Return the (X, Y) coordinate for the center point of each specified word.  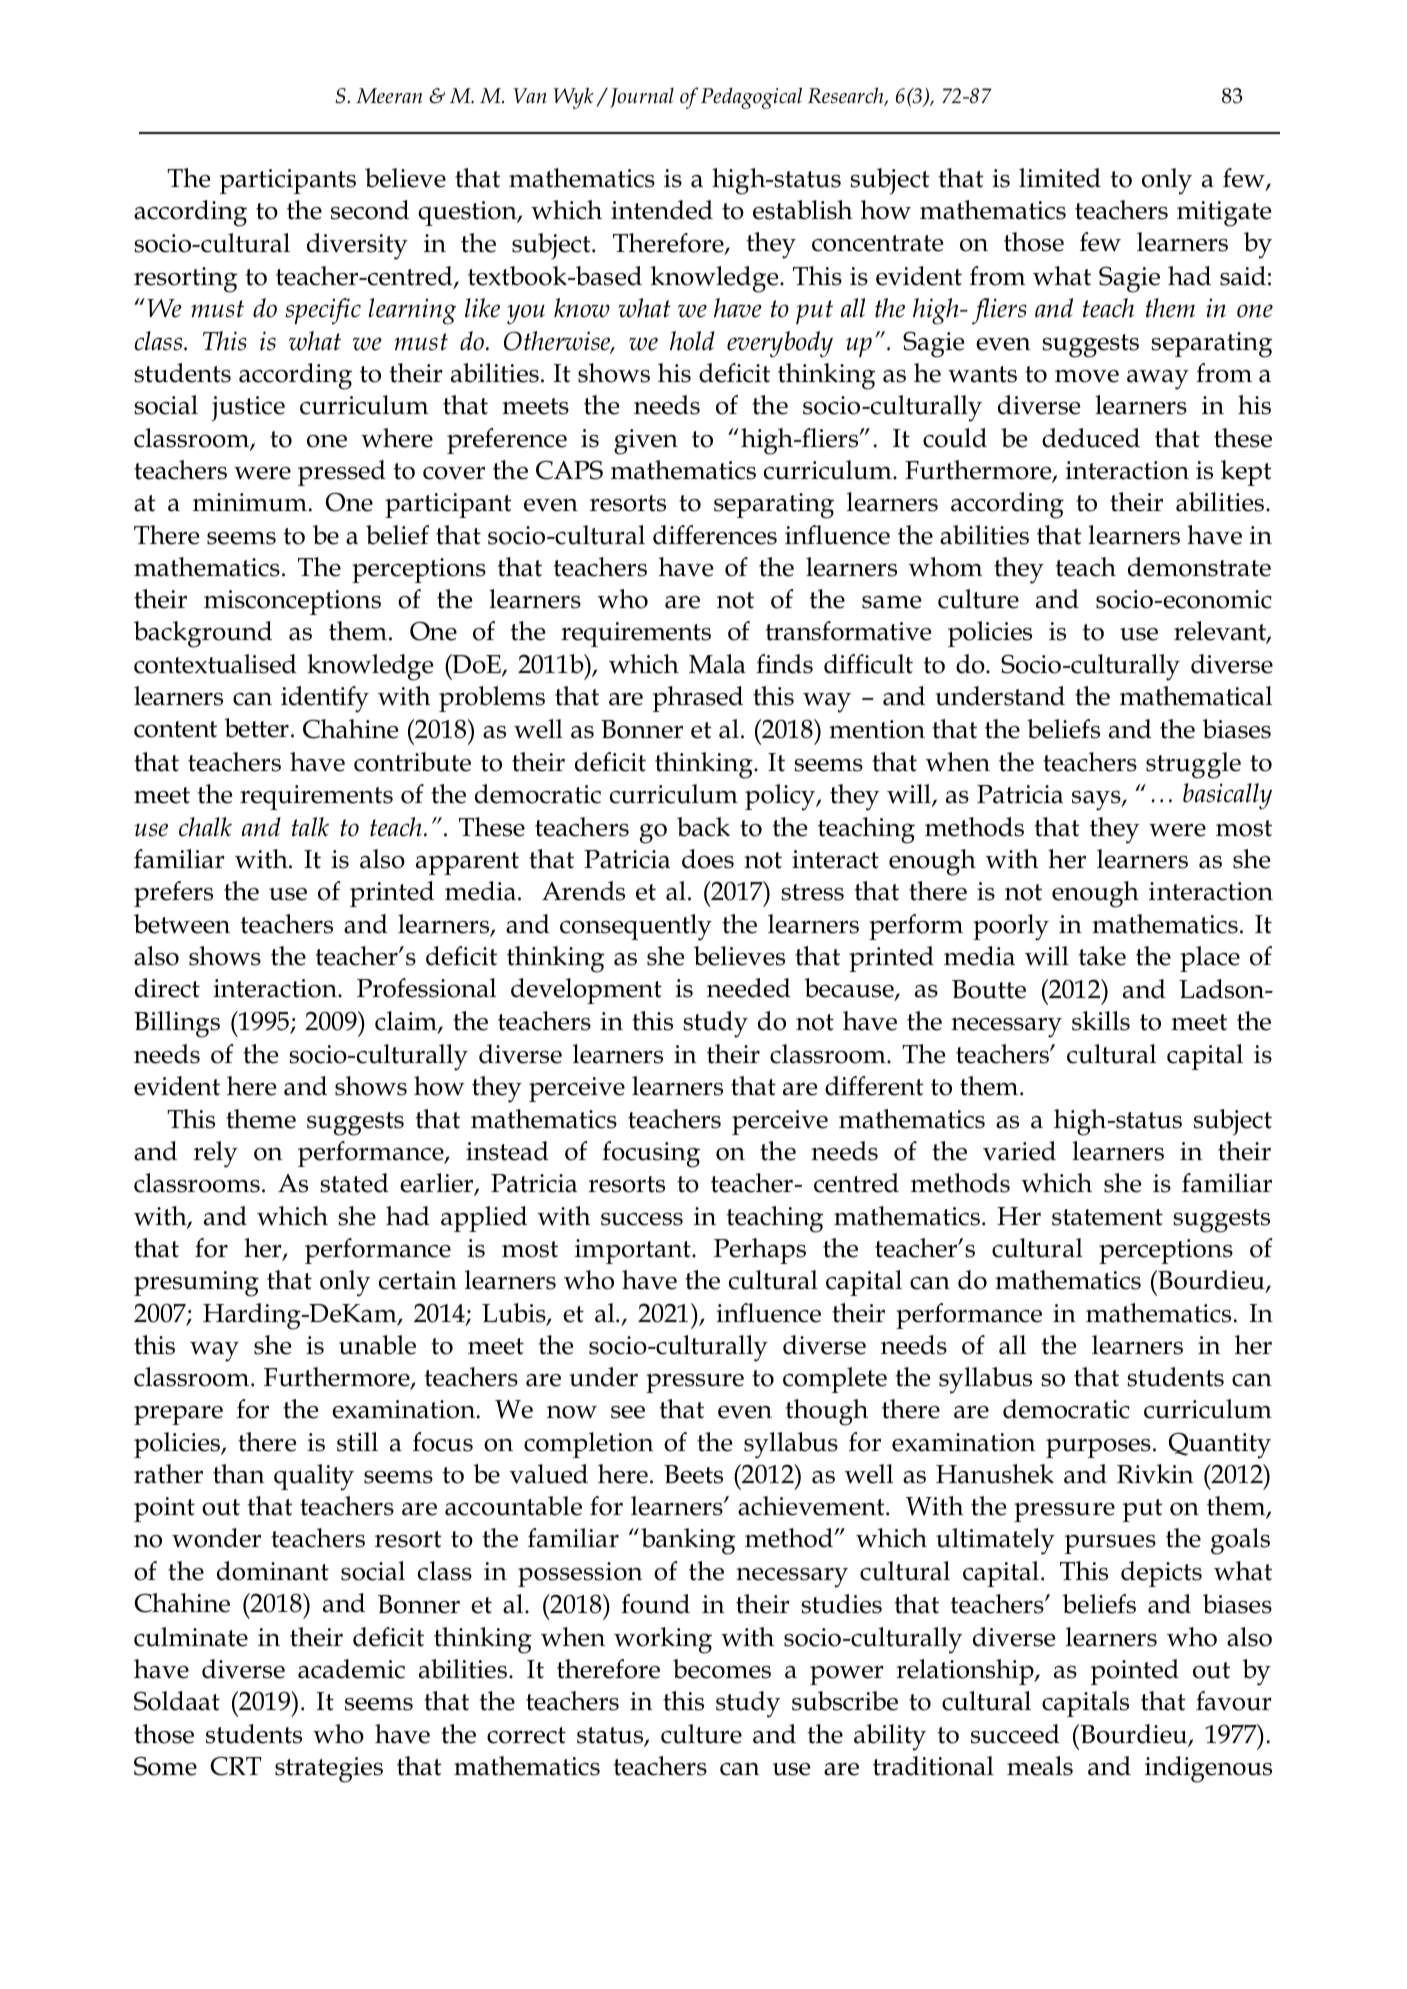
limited (1060, 178)
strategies (329, 1770)
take (1102, 956)
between (182, 924)
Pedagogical (751, 98)
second (370, 210)
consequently (636, 927)
